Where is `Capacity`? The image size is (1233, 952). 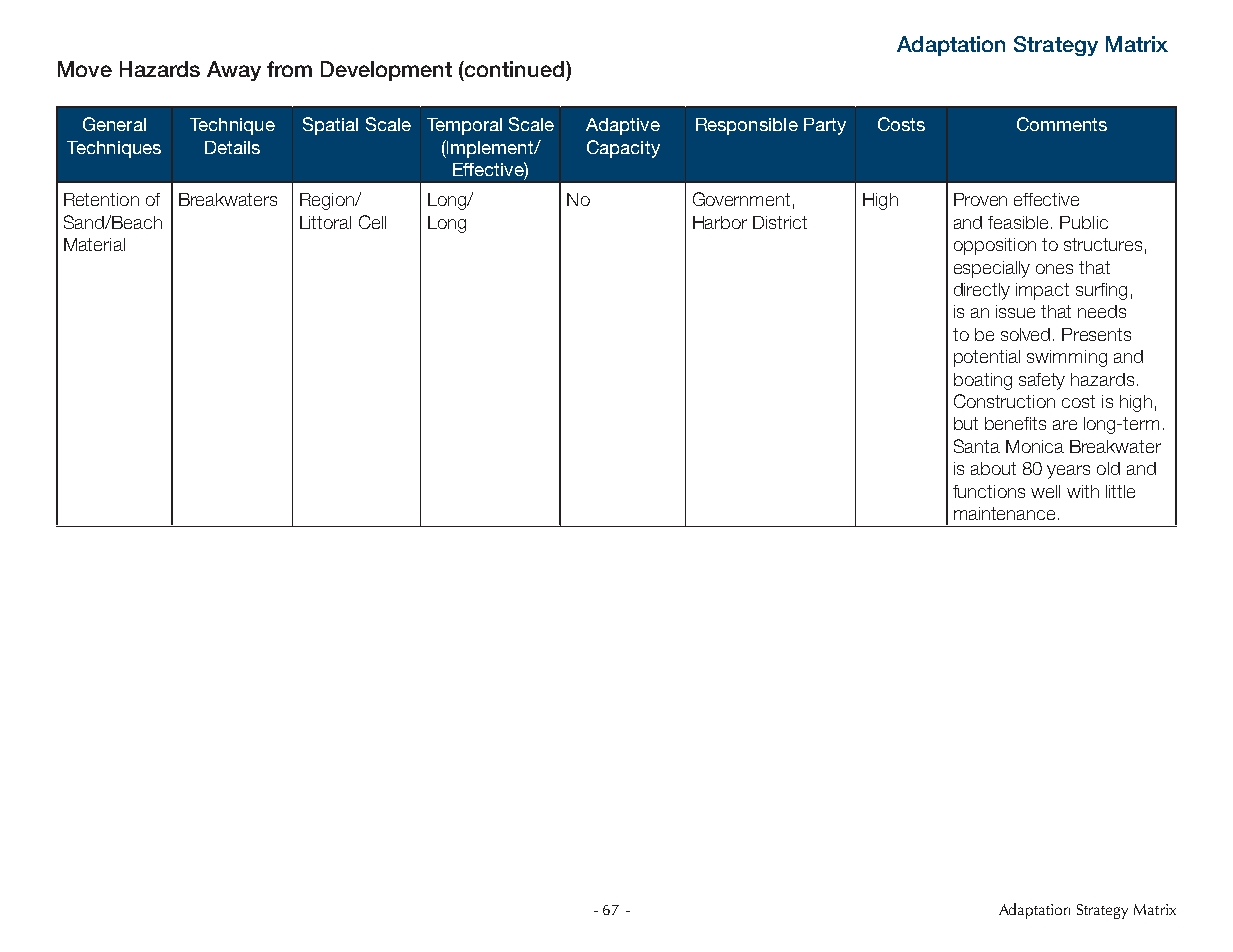 Capacity is located at coordinates (623, 149).
